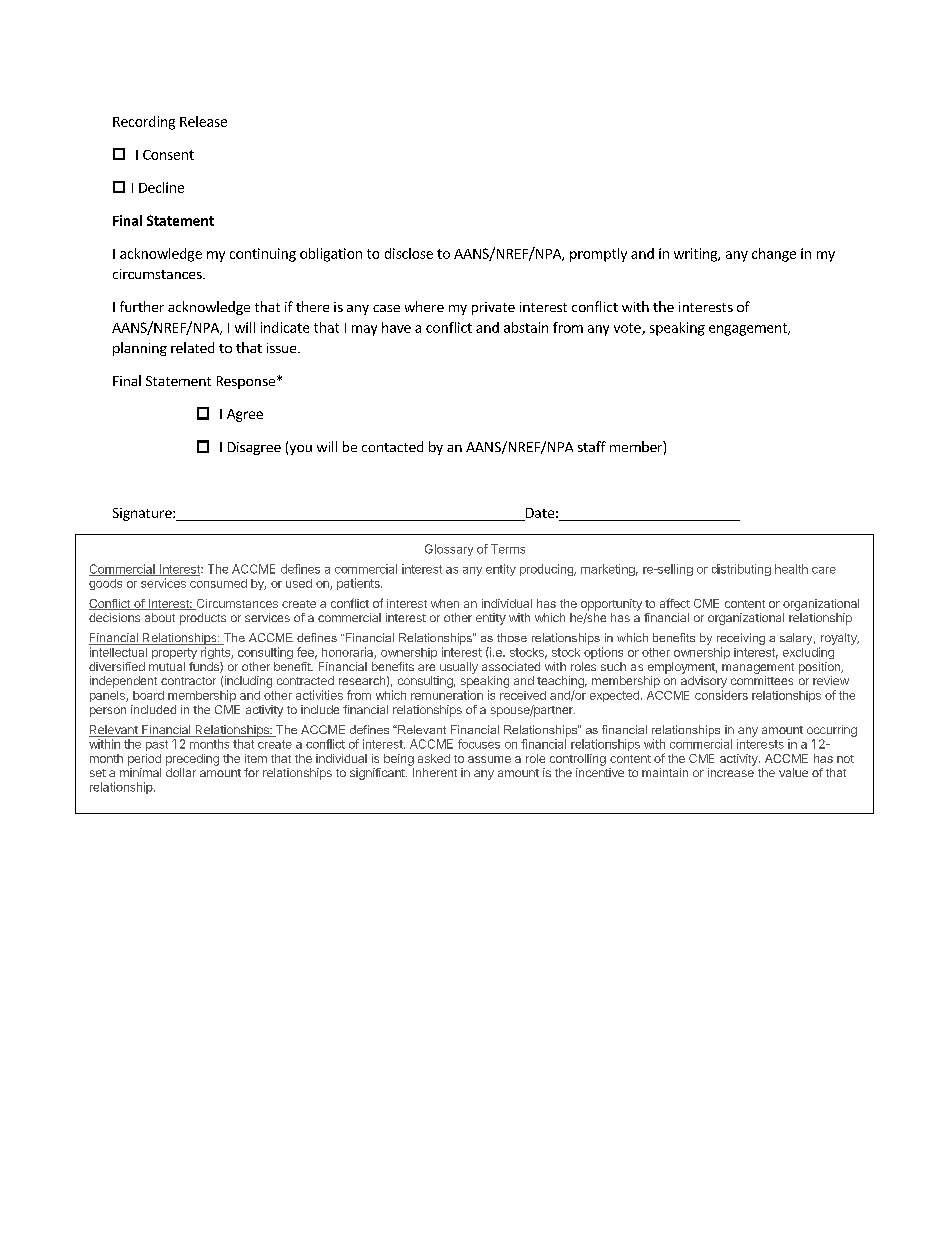  What do you see at coordinates (449, 550) in the screenshot?
I see `Glossary` at bounding box center [449, 550].
